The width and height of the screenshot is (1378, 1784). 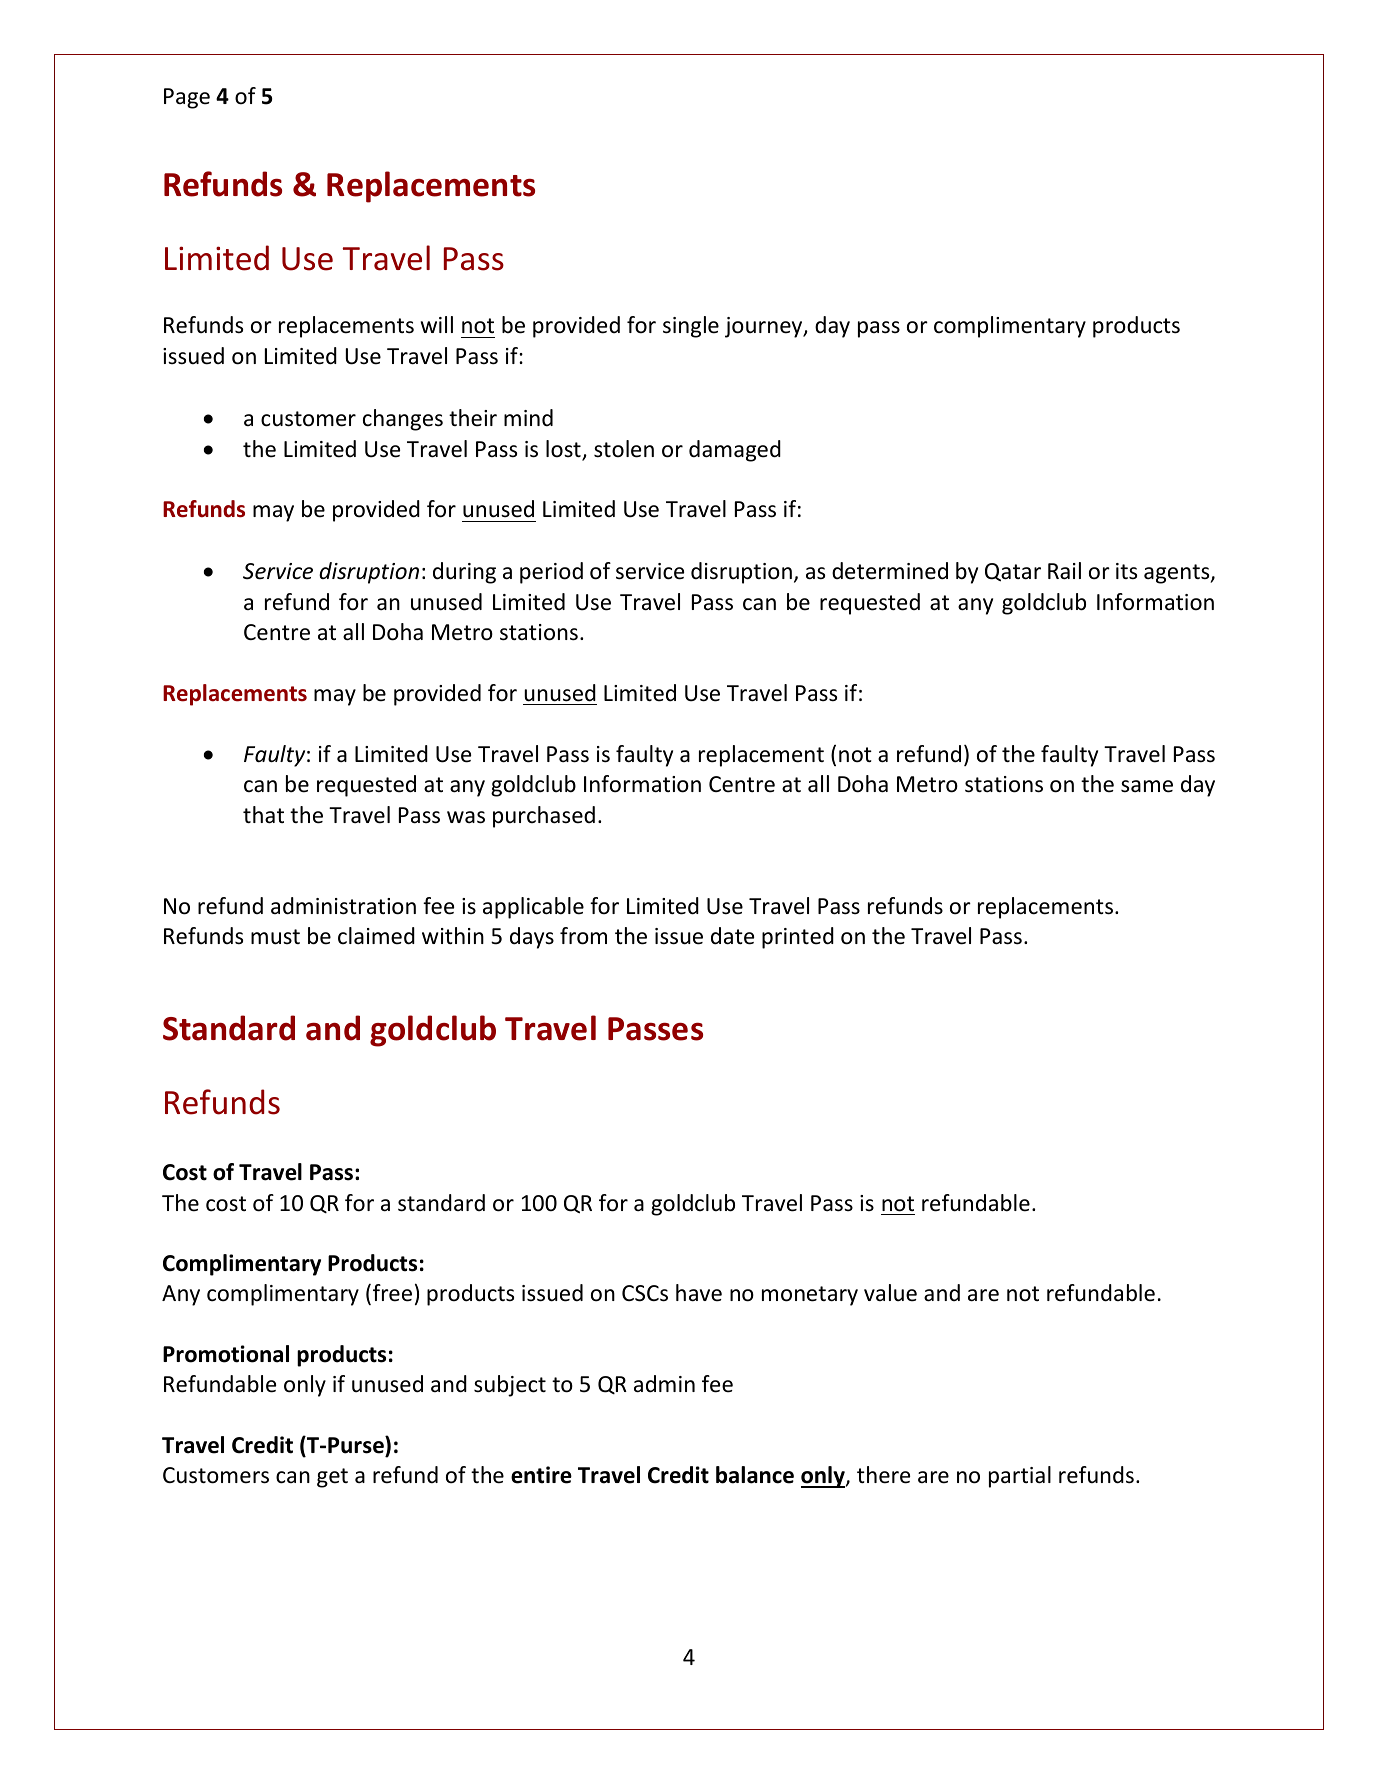 What do you see at coordinates (187, 98) in the screenshot?
I see `Page` at bounding box center [187, 98].
